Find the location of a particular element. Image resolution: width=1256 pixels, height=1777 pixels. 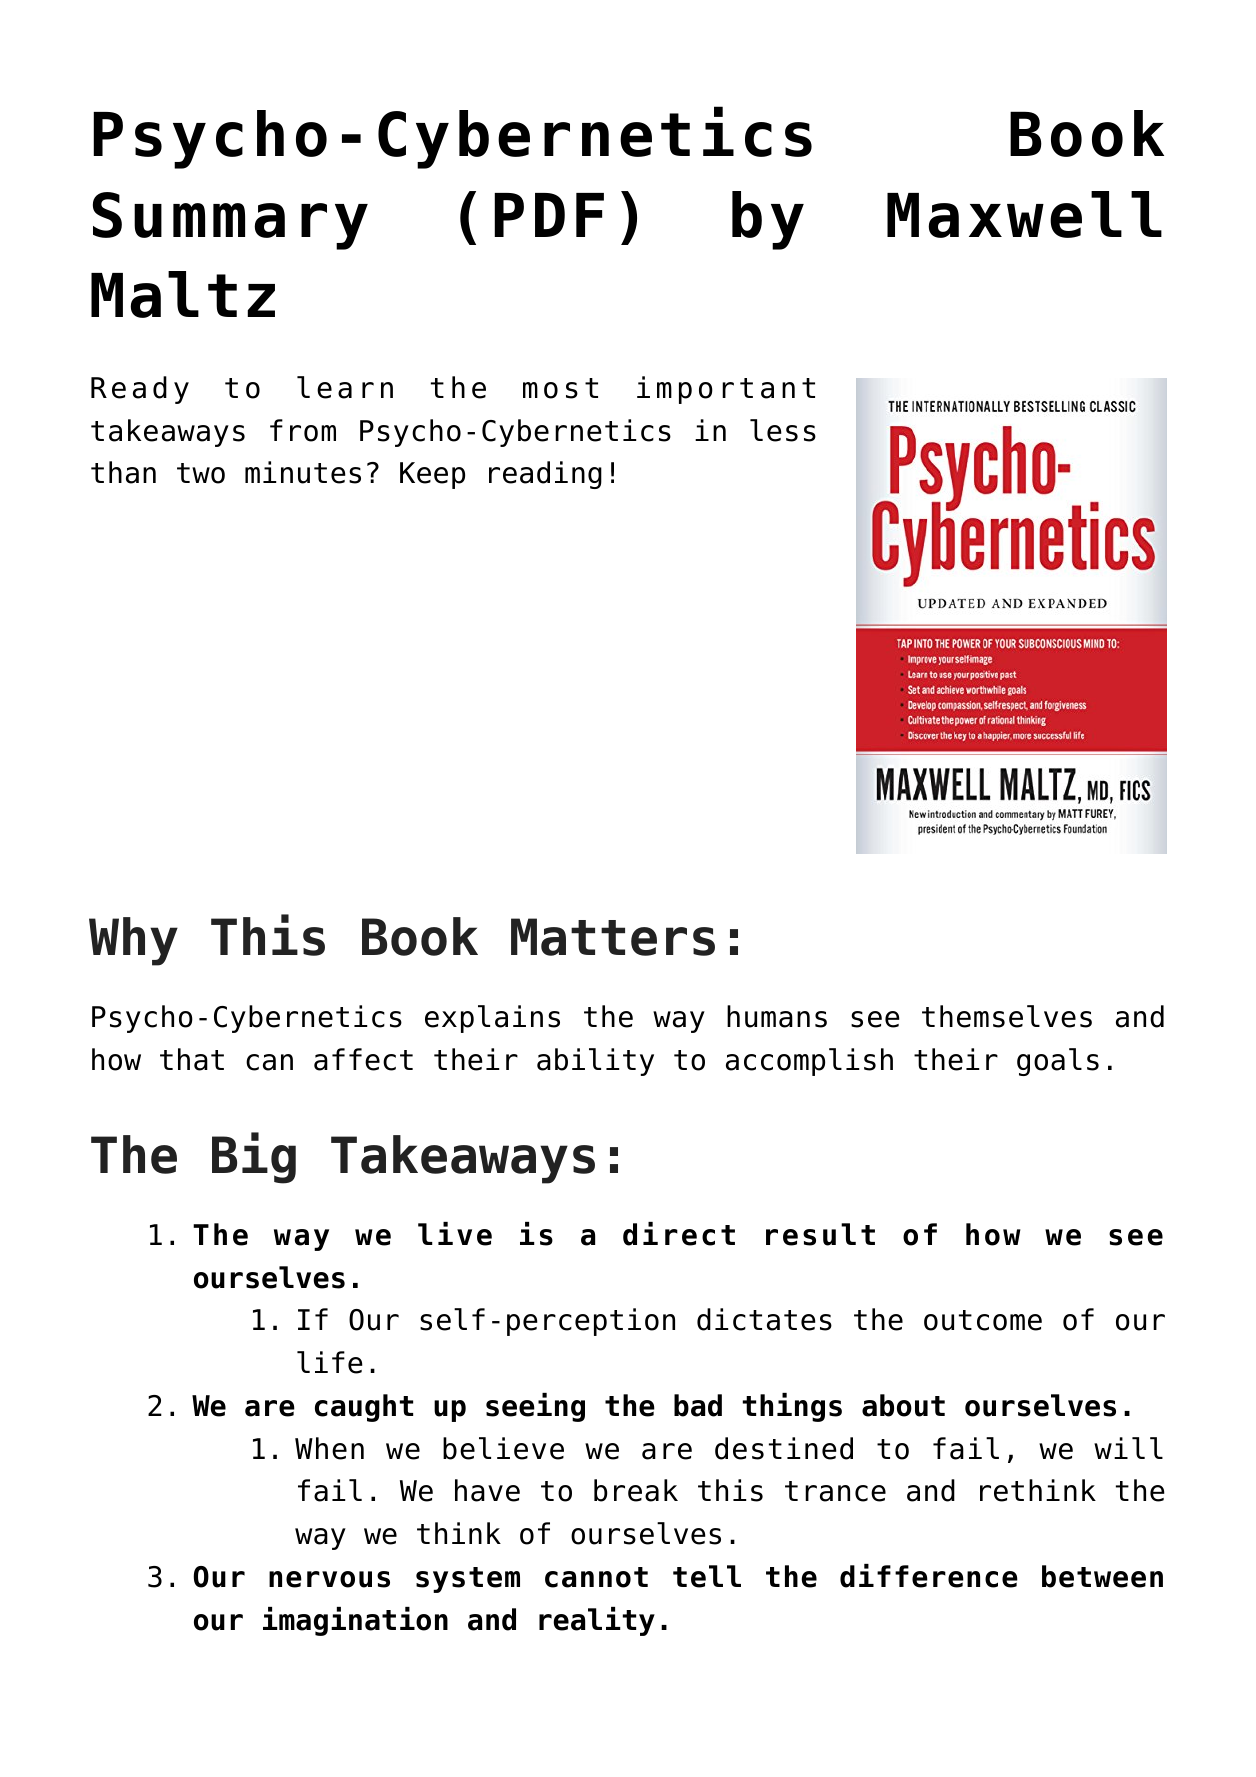

Summary is located at coordinates (230, 221).
